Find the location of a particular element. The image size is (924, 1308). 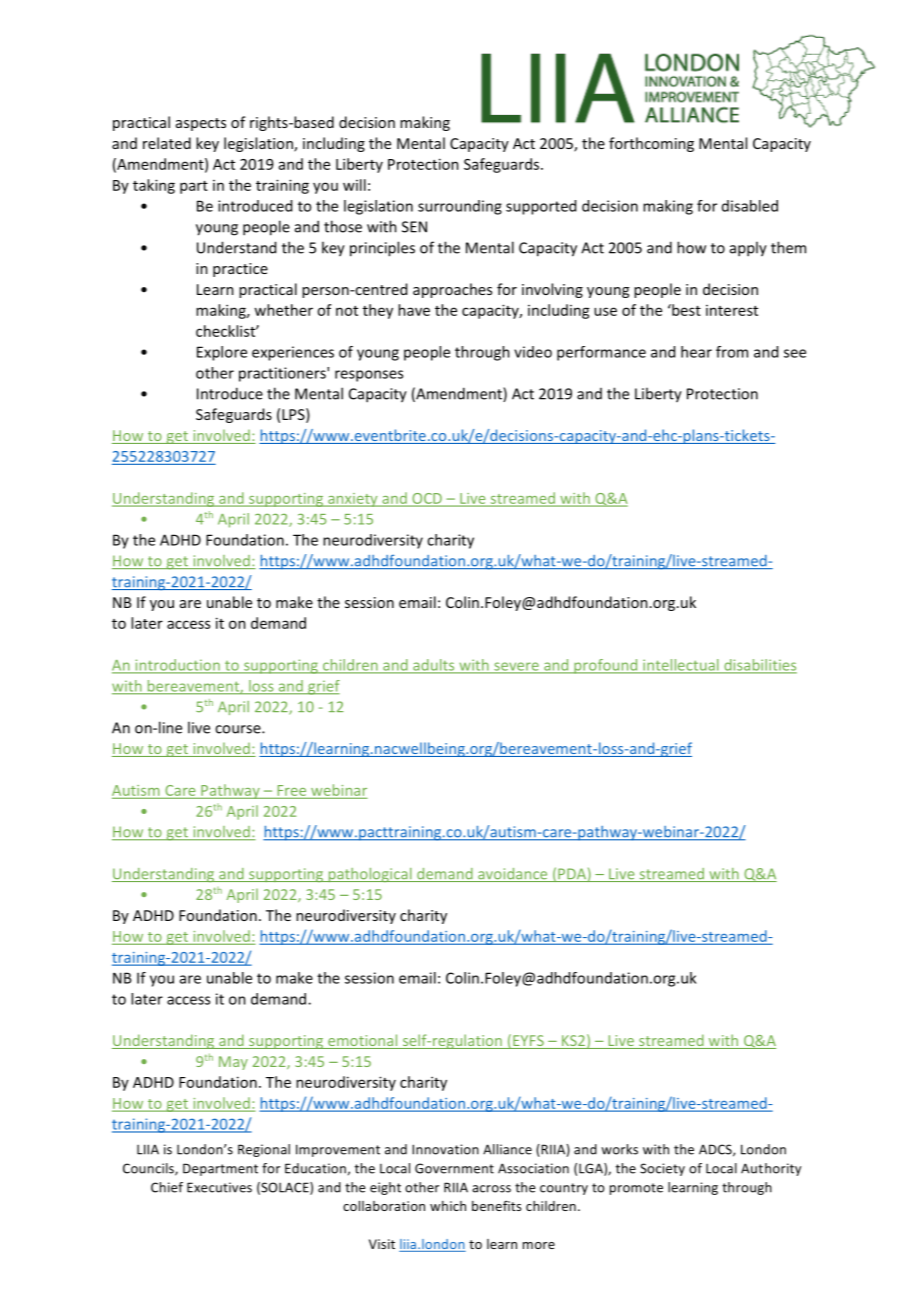

Executives is located at coordinates (219, 1187).
